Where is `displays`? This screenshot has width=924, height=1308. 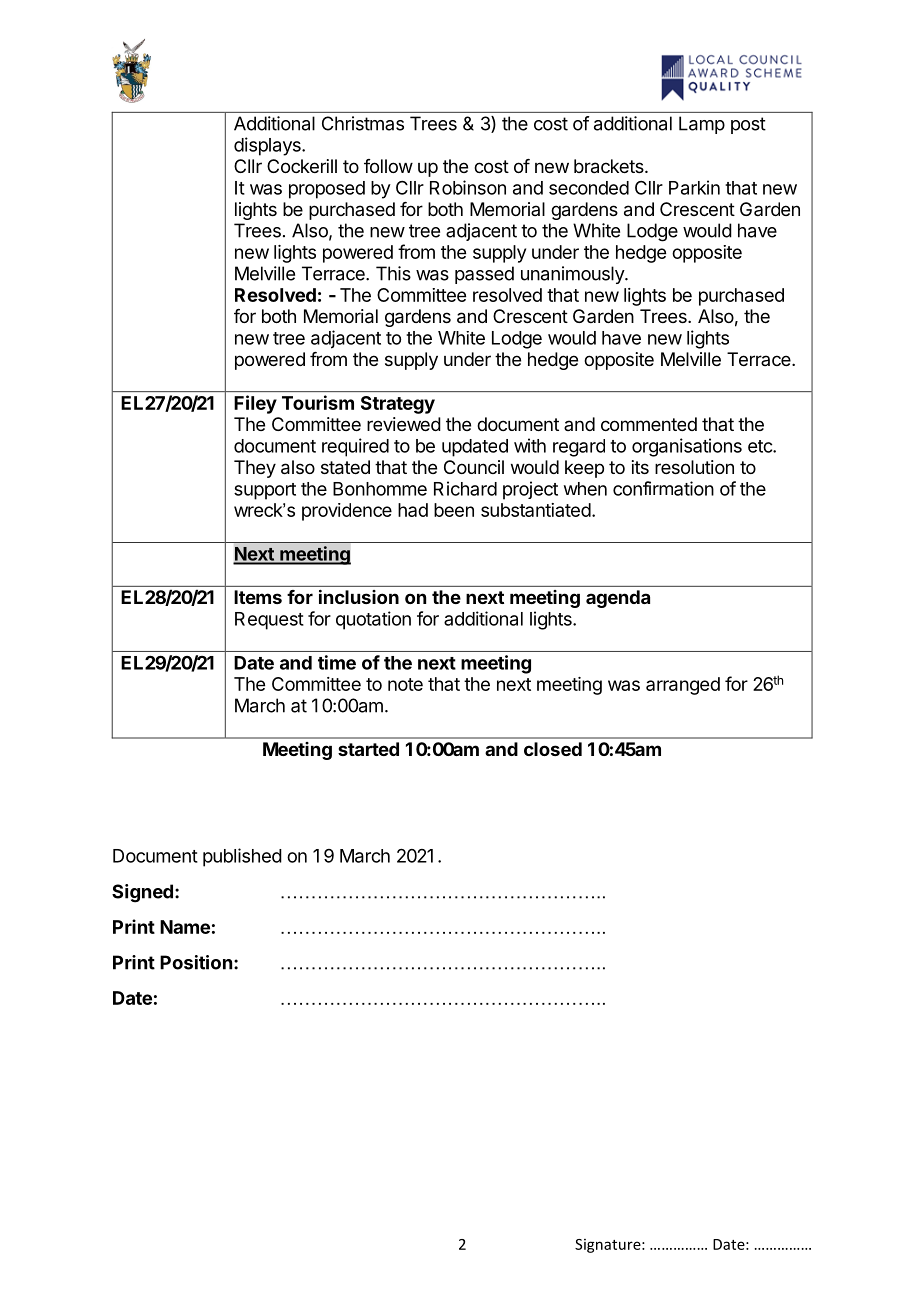 displays is located at coordinates (268, 146).
